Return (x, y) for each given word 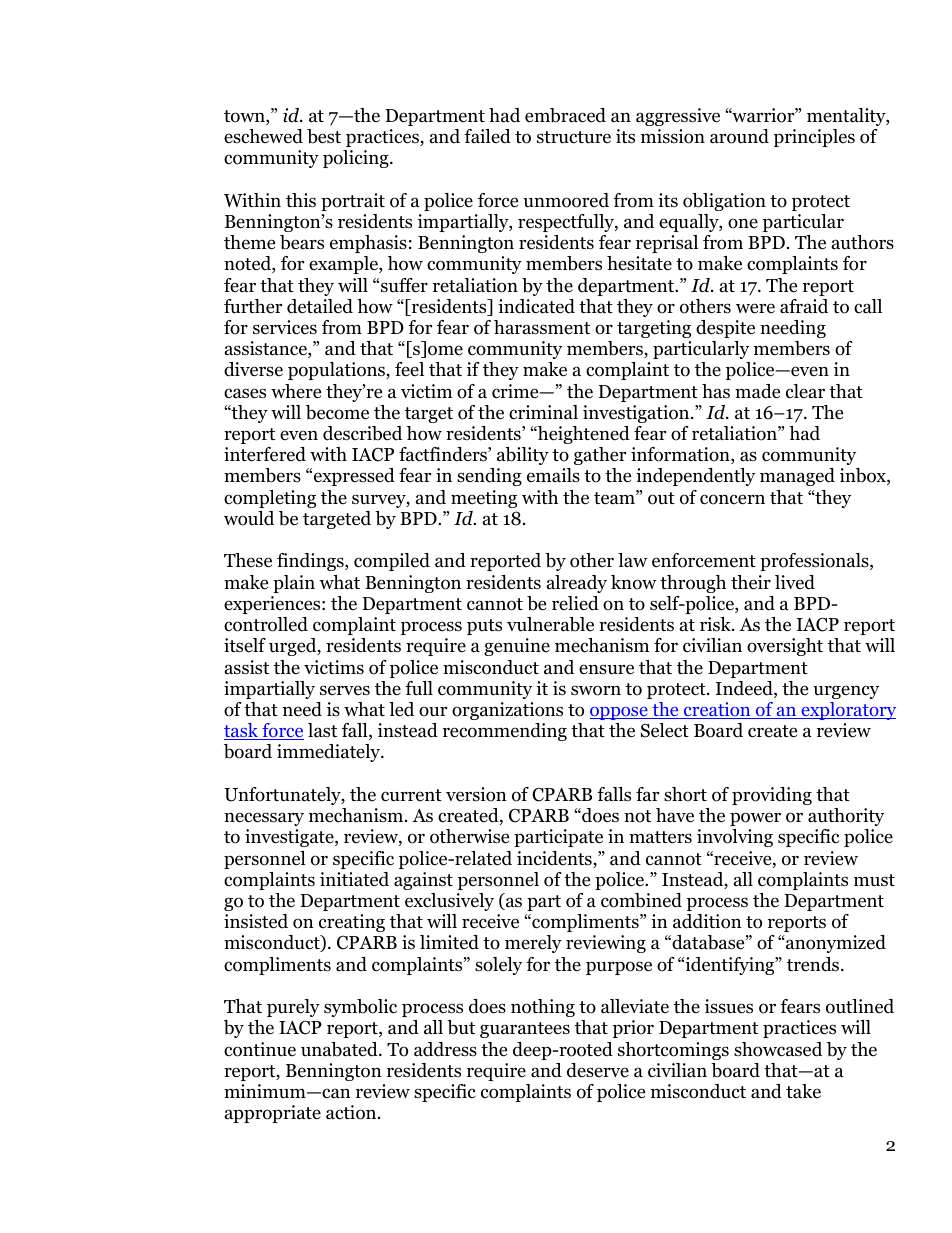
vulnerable (550, 624)
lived (795, 582)
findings (311, 562)
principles (814, 138)
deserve (598, 1070)
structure (574, 137)
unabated (340, 1049)
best (324, 136)
